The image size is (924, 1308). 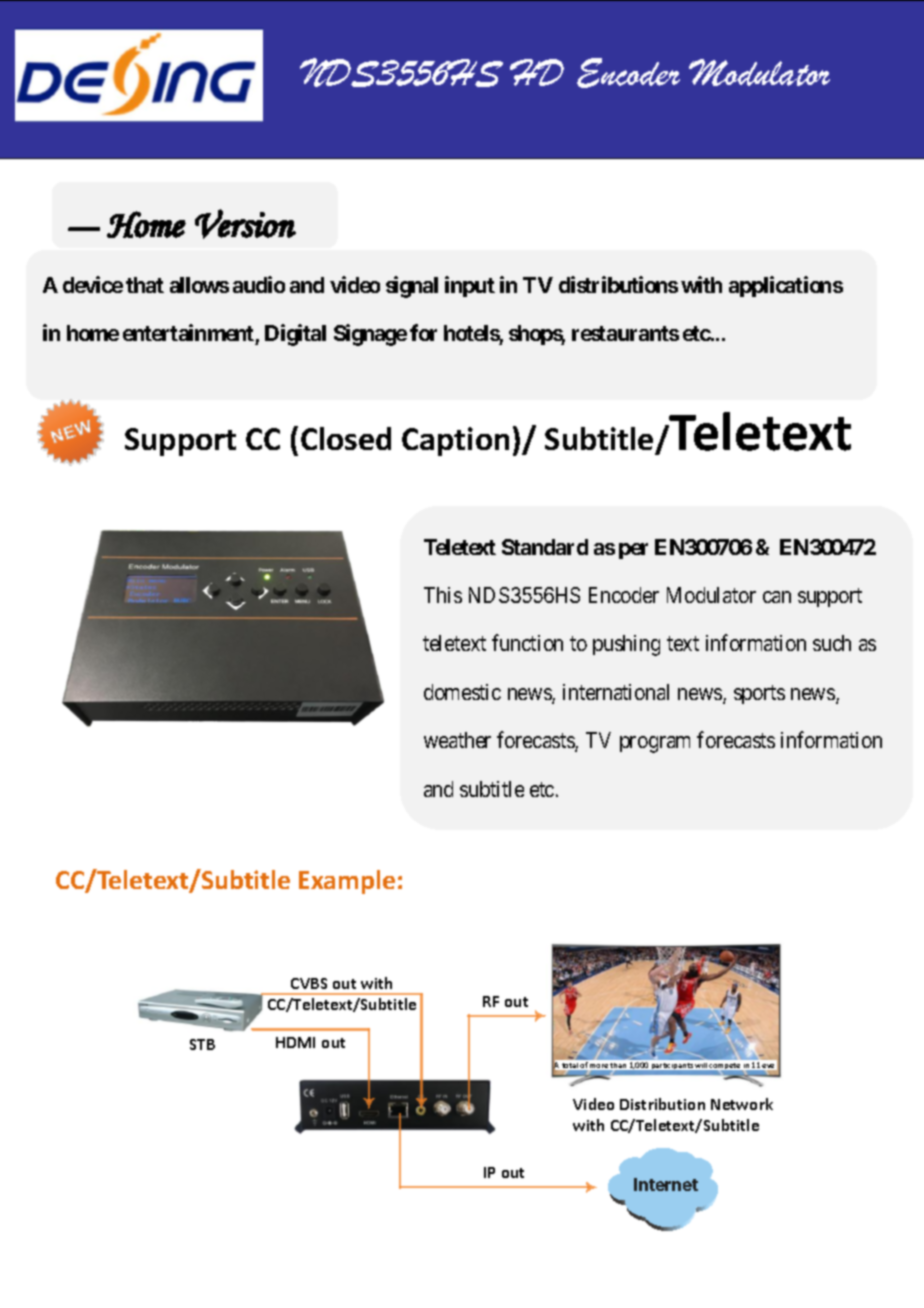 What do you see at coordinates (202, 1044) in the document?
I see `STB` at bounding box center [202, 1044].
